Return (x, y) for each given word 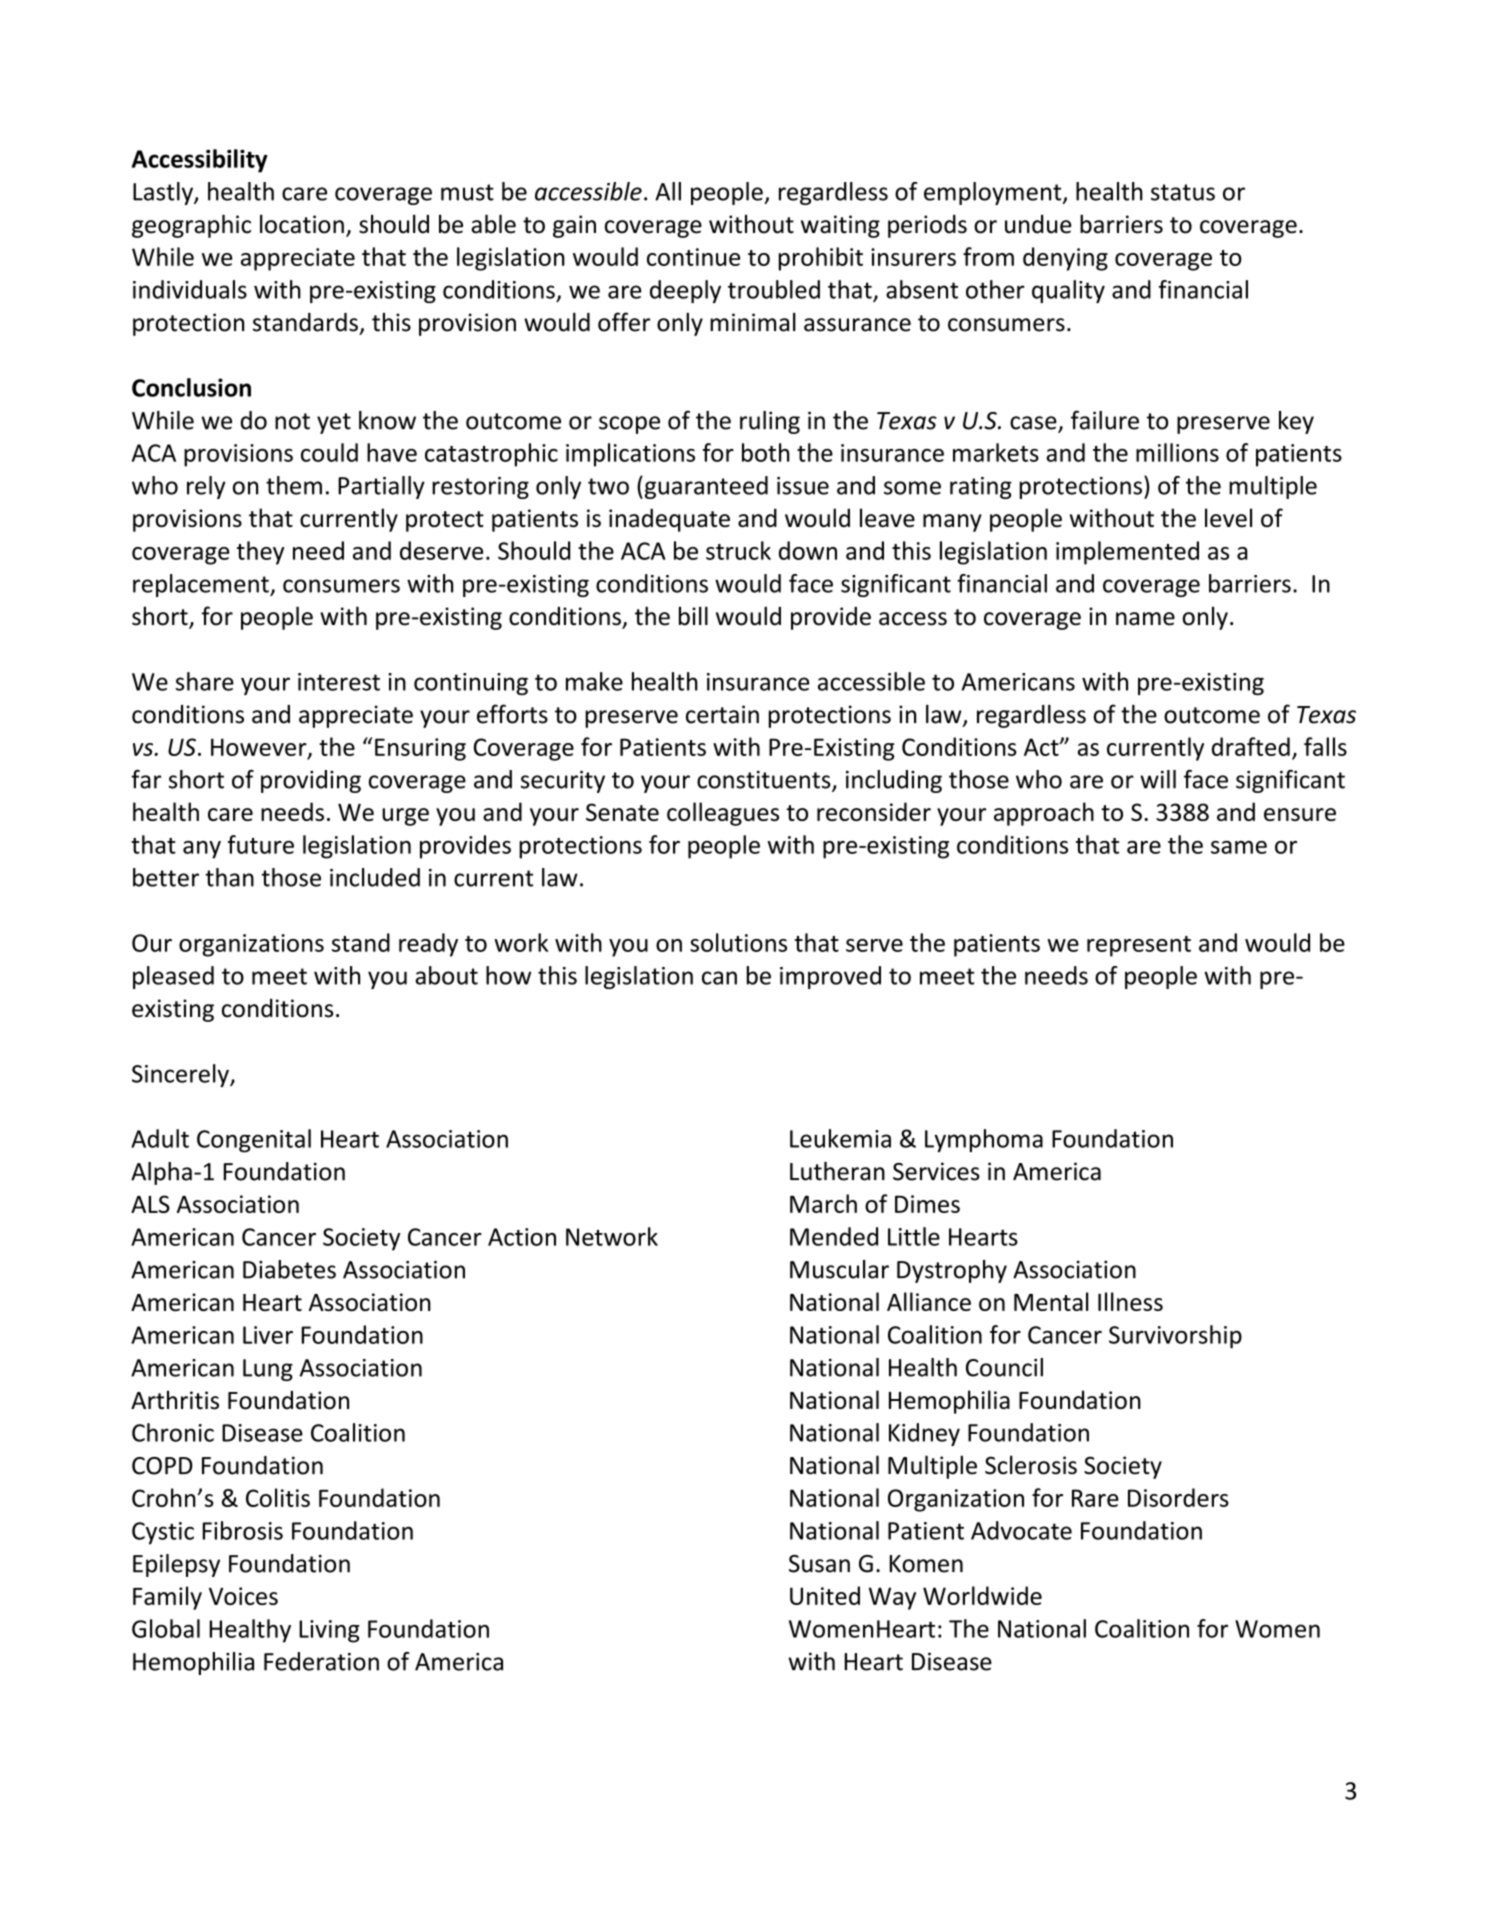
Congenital (254, 1141)
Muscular (839, 1269)
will (1158, 779)
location (302, 224)
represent (1139, 946)
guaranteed (705, 487)
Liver (268, 1335)
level (1228, 517)
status (1183, 192)
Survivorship (1175, 1337)
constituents (765, 781)
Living (329, 1631)
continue (693, 257)
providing (311, 781)
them (294, 485)
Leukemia (840, 1138)
